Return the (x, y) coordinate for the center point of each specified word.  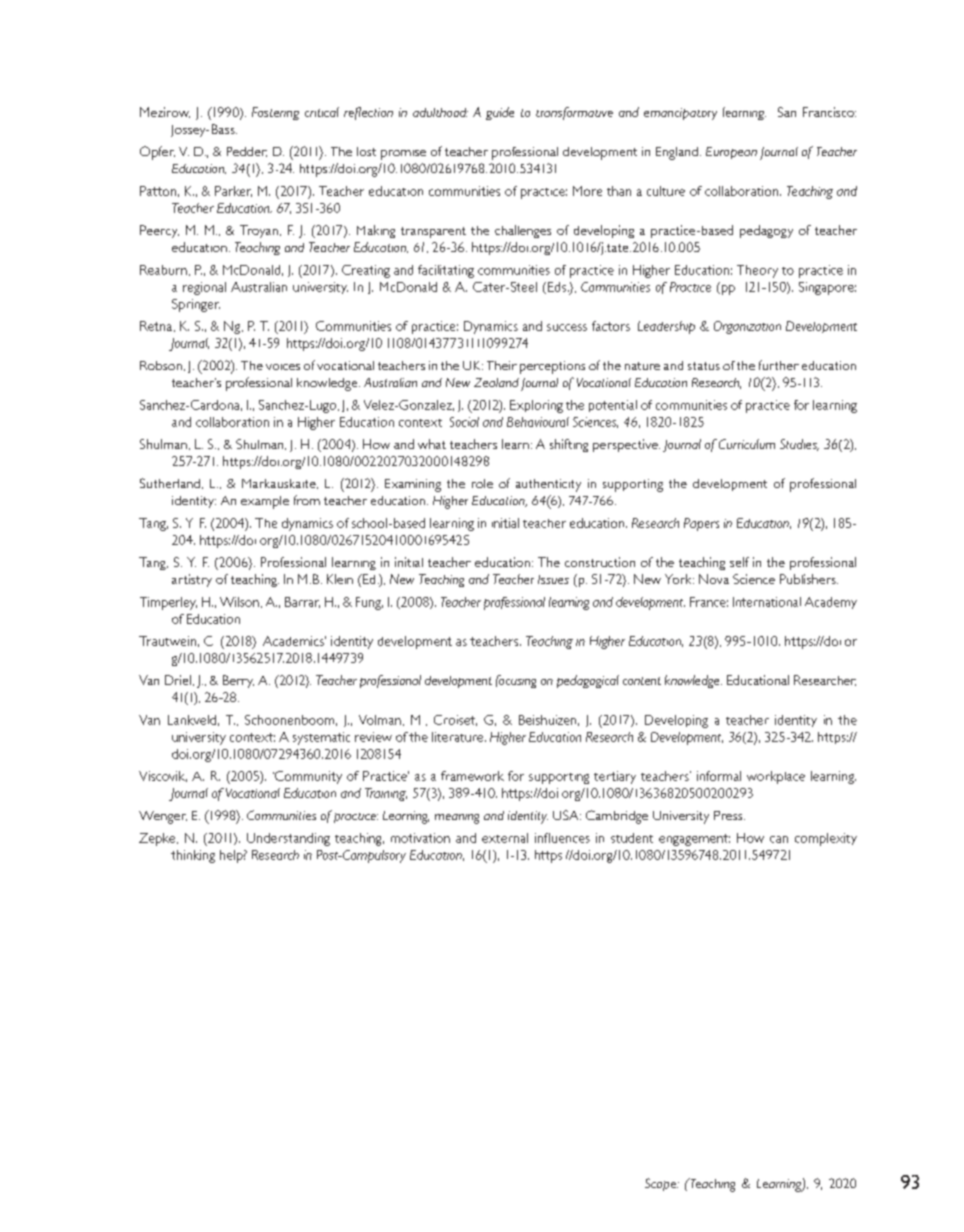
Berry (238, 681)
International (767, 602)
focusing (516, 681)
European (731, 153)
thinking (193, 856)
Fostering (275, 113)
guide (500, 113)
